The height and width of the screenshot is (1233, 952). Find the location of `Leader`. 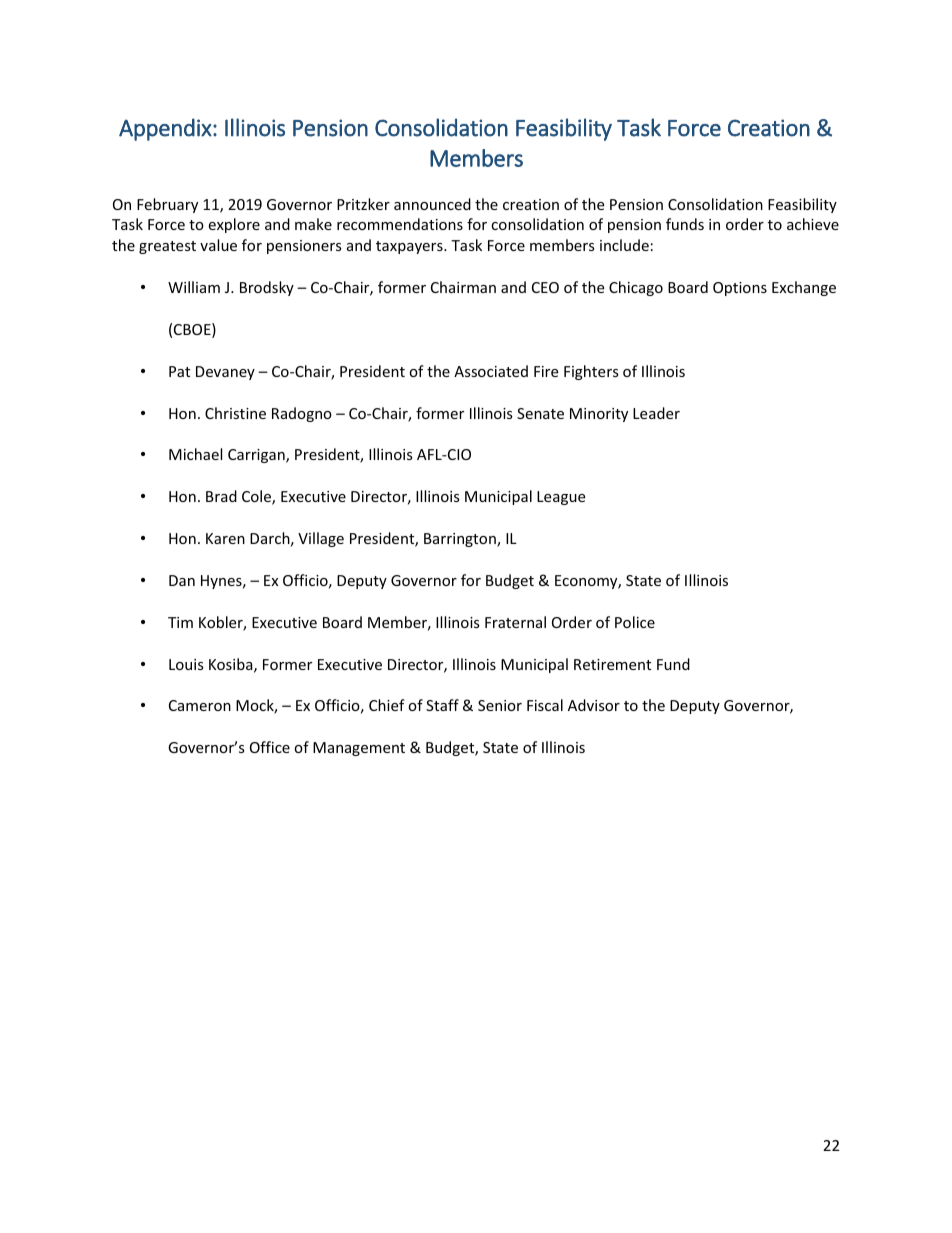

Leader is located at coordinates (656, 413).
